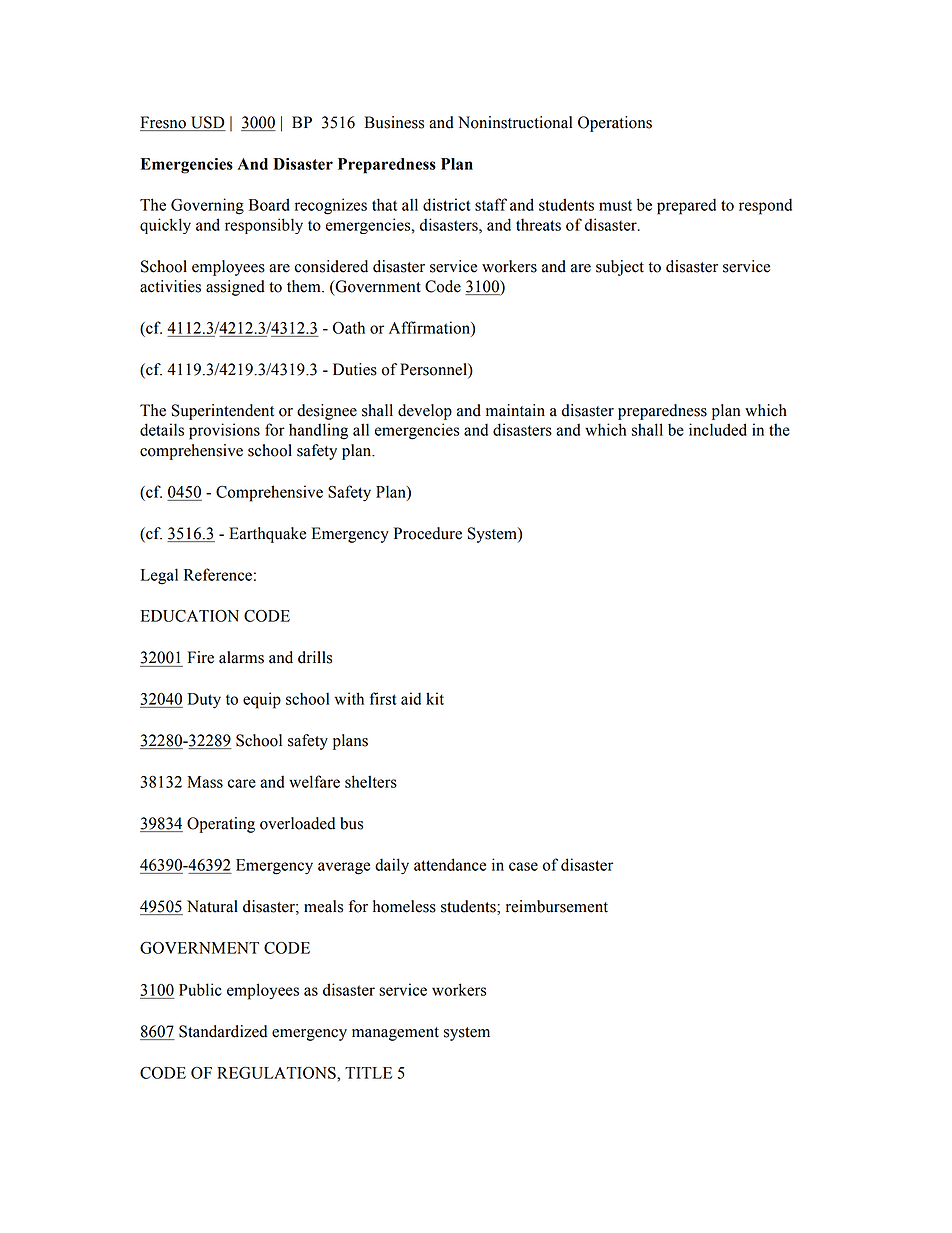 This screenshot has height=1233, width=952. I want to click on included, so click(718, 429).
